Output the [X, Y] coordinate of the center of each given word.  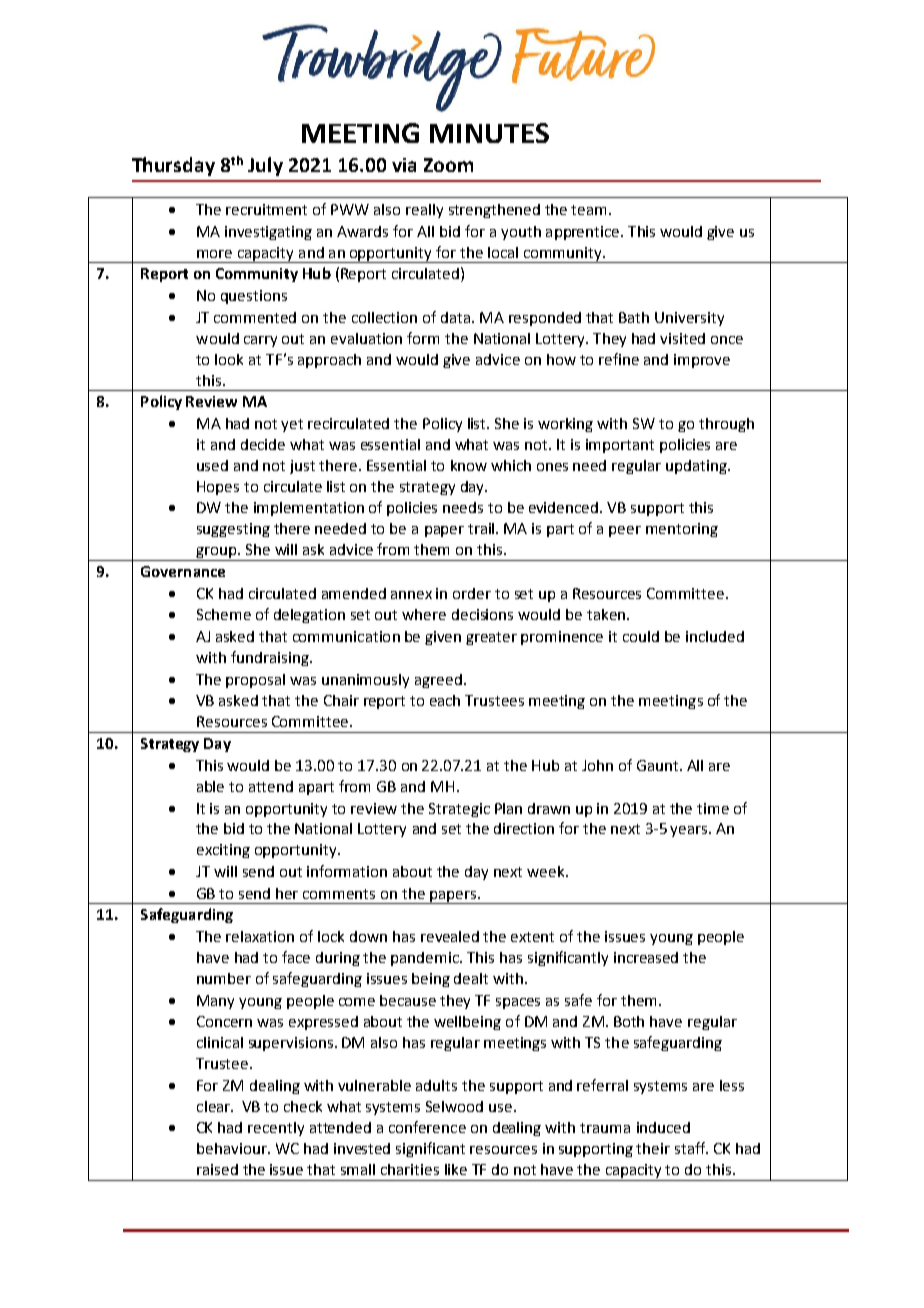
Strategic [459, 810]
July [265, 166]
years [690, 831]
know [469, 465]
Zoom [448, 165]
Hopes [218, 488]
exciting [223, 851]
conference [427, 1127]
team [590, 210]
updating [697, 467]
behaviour [233, 1148]
